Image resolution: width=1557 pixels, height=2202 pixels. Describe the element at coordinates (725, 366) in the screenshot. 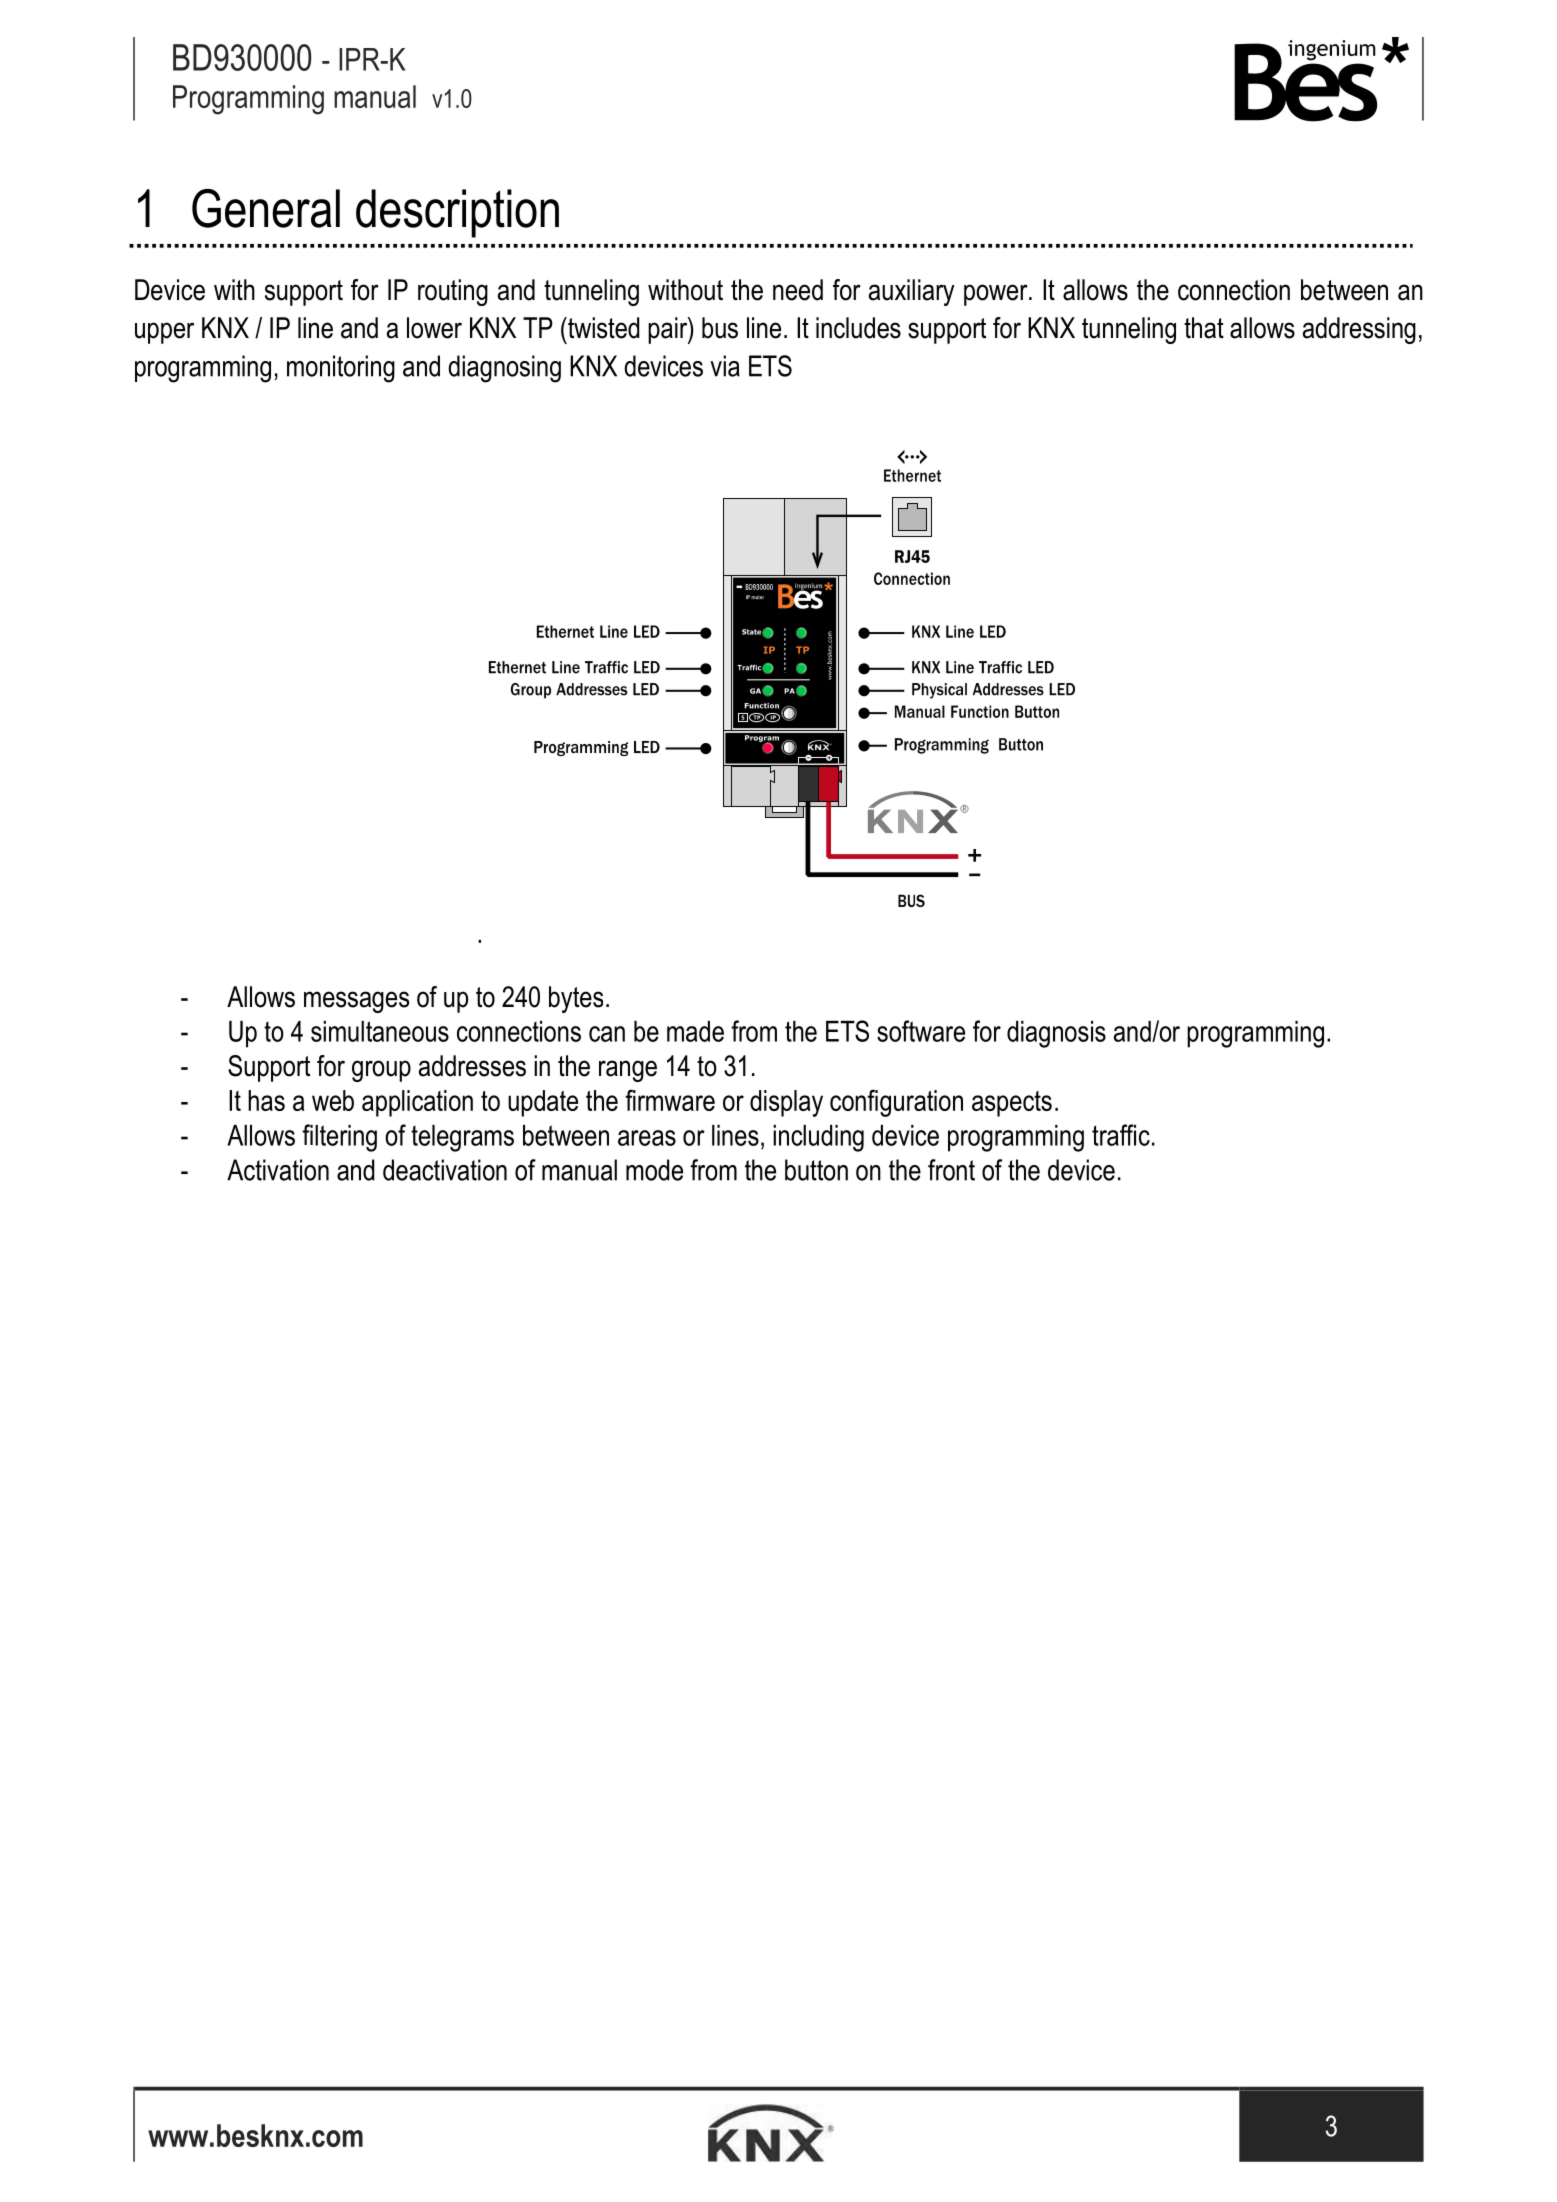

I see `via` at that location.
